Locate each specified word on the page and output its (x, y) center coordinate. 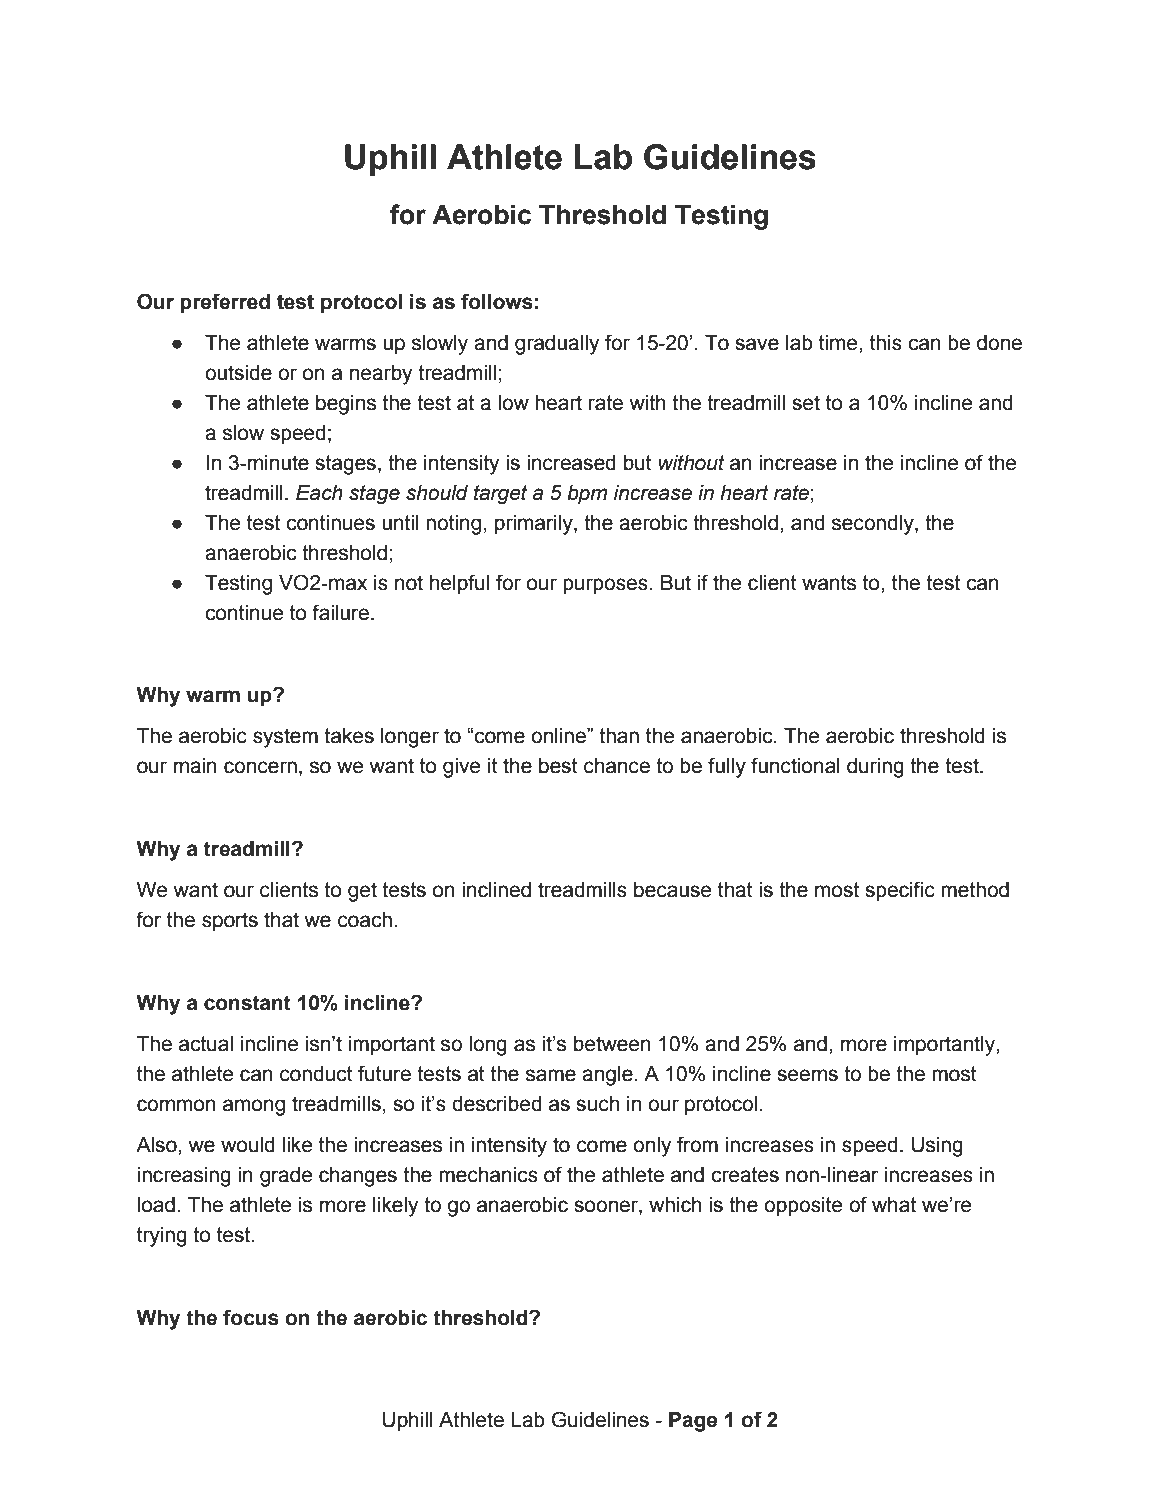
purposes (606, 586)
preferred (225, 303)
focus (251, 1317)
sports (230, 922)
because (672, 890)
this (886, 343)
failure (340, 612)
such (597, 1104)
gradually (557, 345)
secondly (874, 525)
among (254, 1107)
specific (900, 891)
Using (937, 1147)
